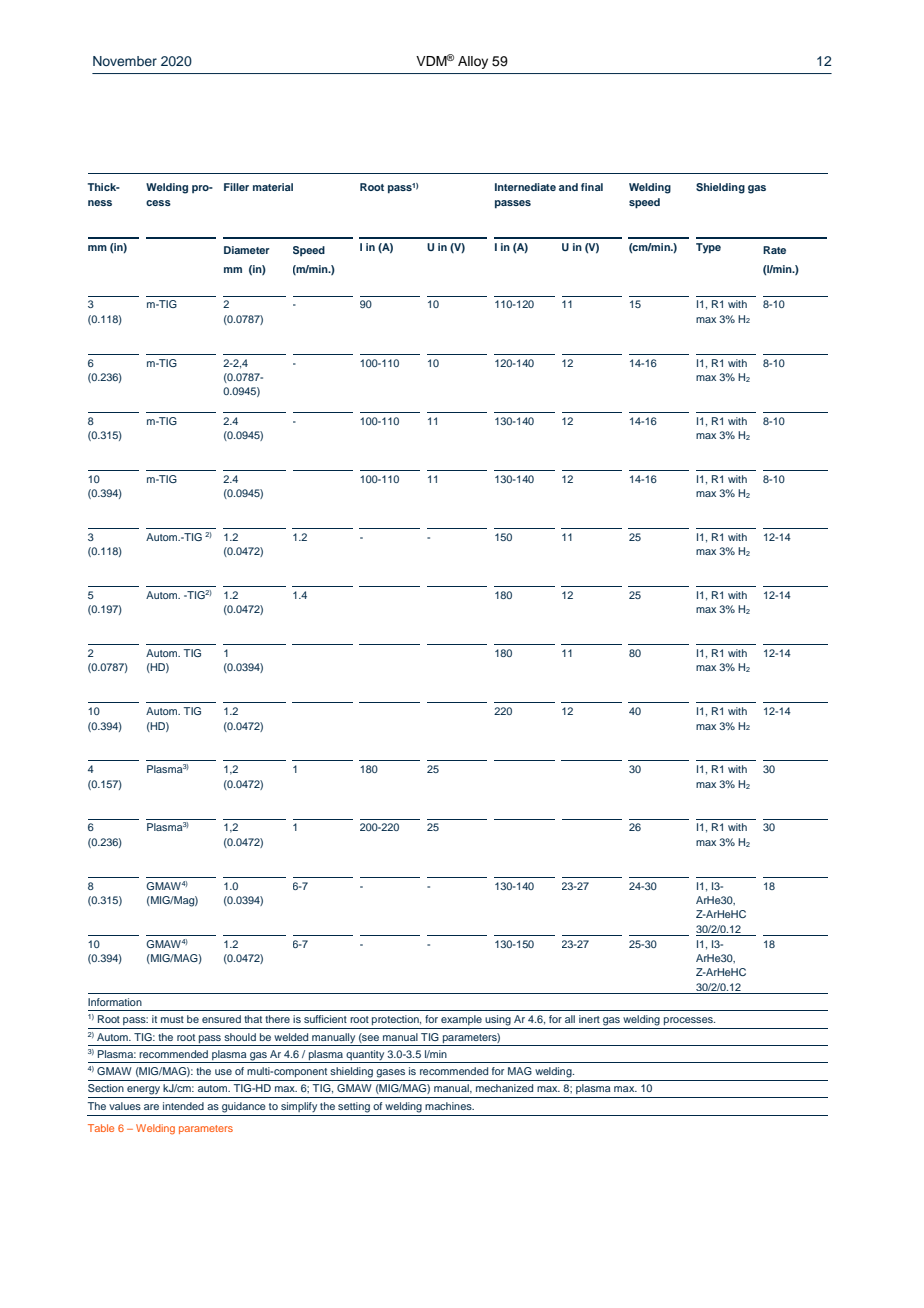 This screenshot has height=1308, width=924. I want to click on Alloy, so click(473, 62).
